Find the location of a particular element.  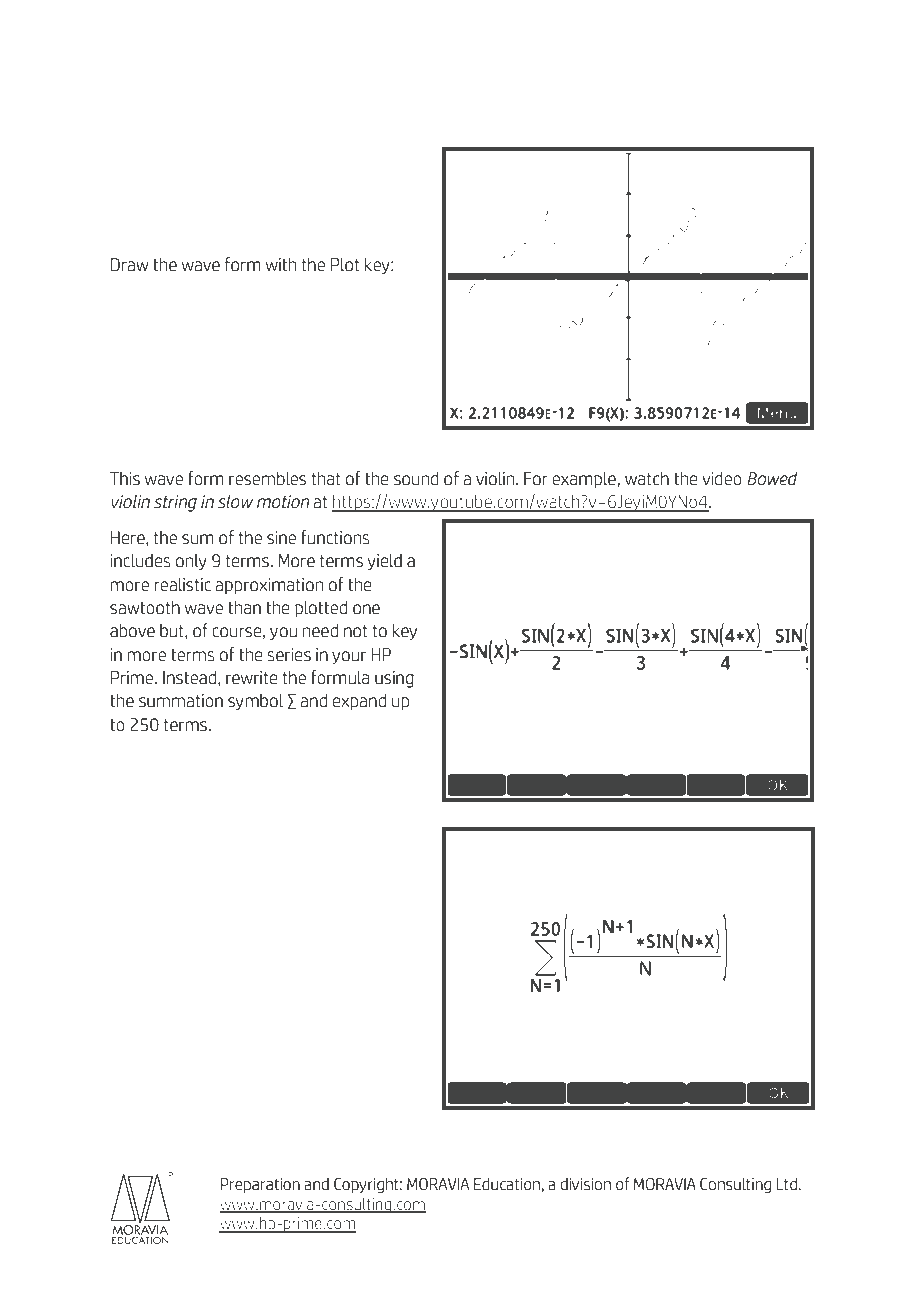

Ltd is located at coordinates (787, 1184).
